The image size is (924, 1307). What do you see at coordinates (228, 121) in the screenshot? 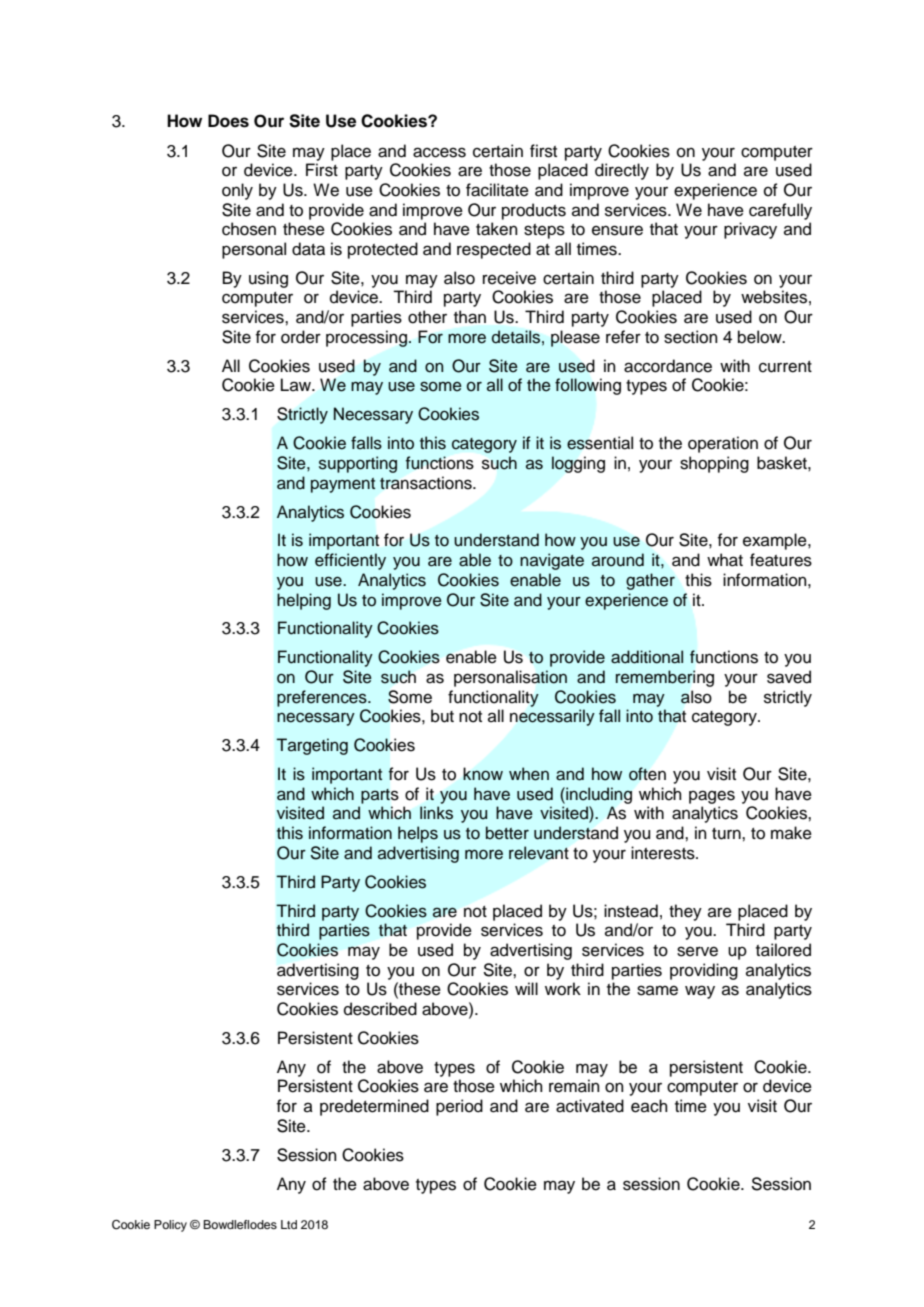
I see `Does` at bounding box center [228, 121].
